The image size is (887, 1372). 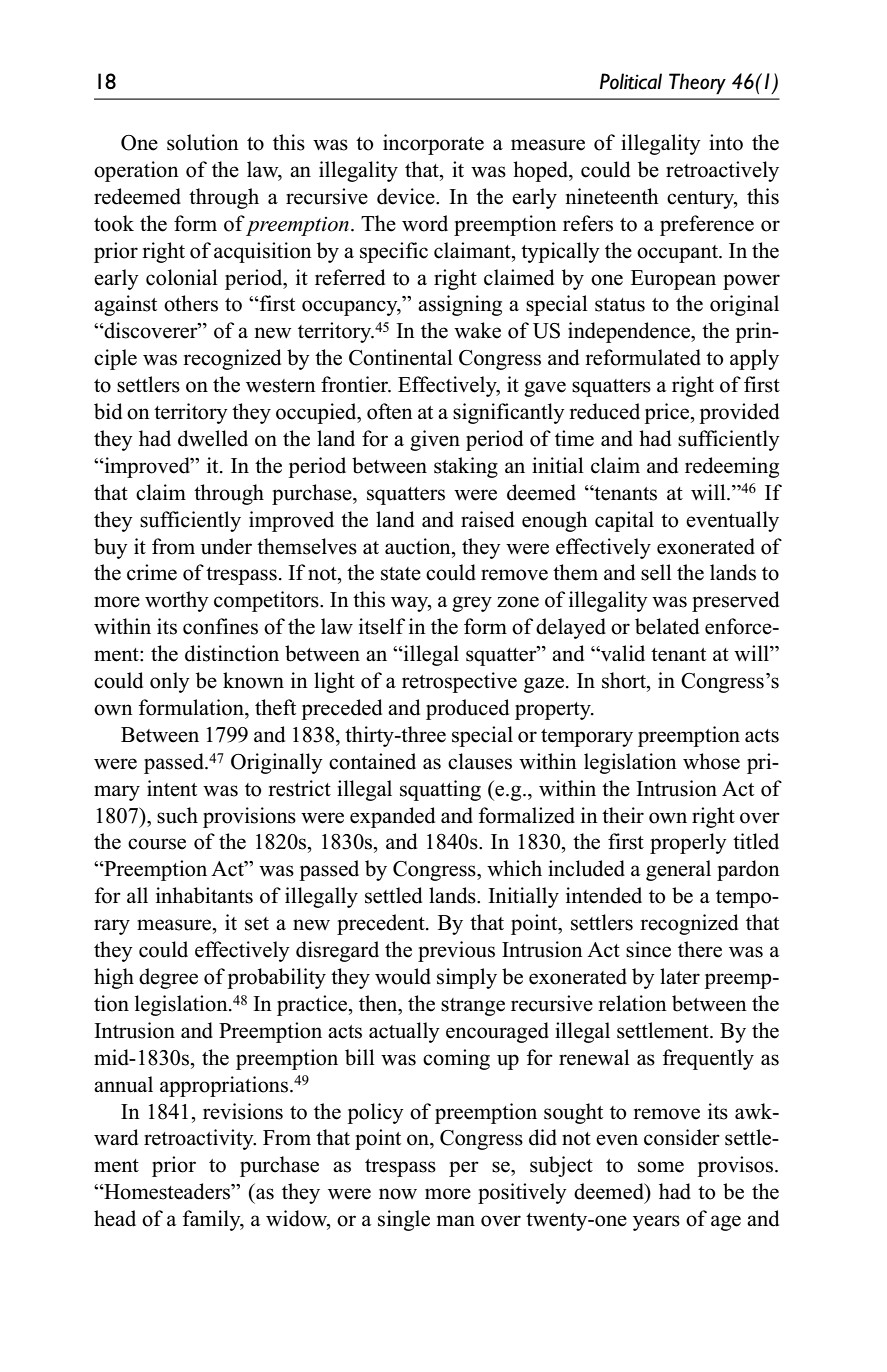 I want to click on state, so click(x=401, y=574).
